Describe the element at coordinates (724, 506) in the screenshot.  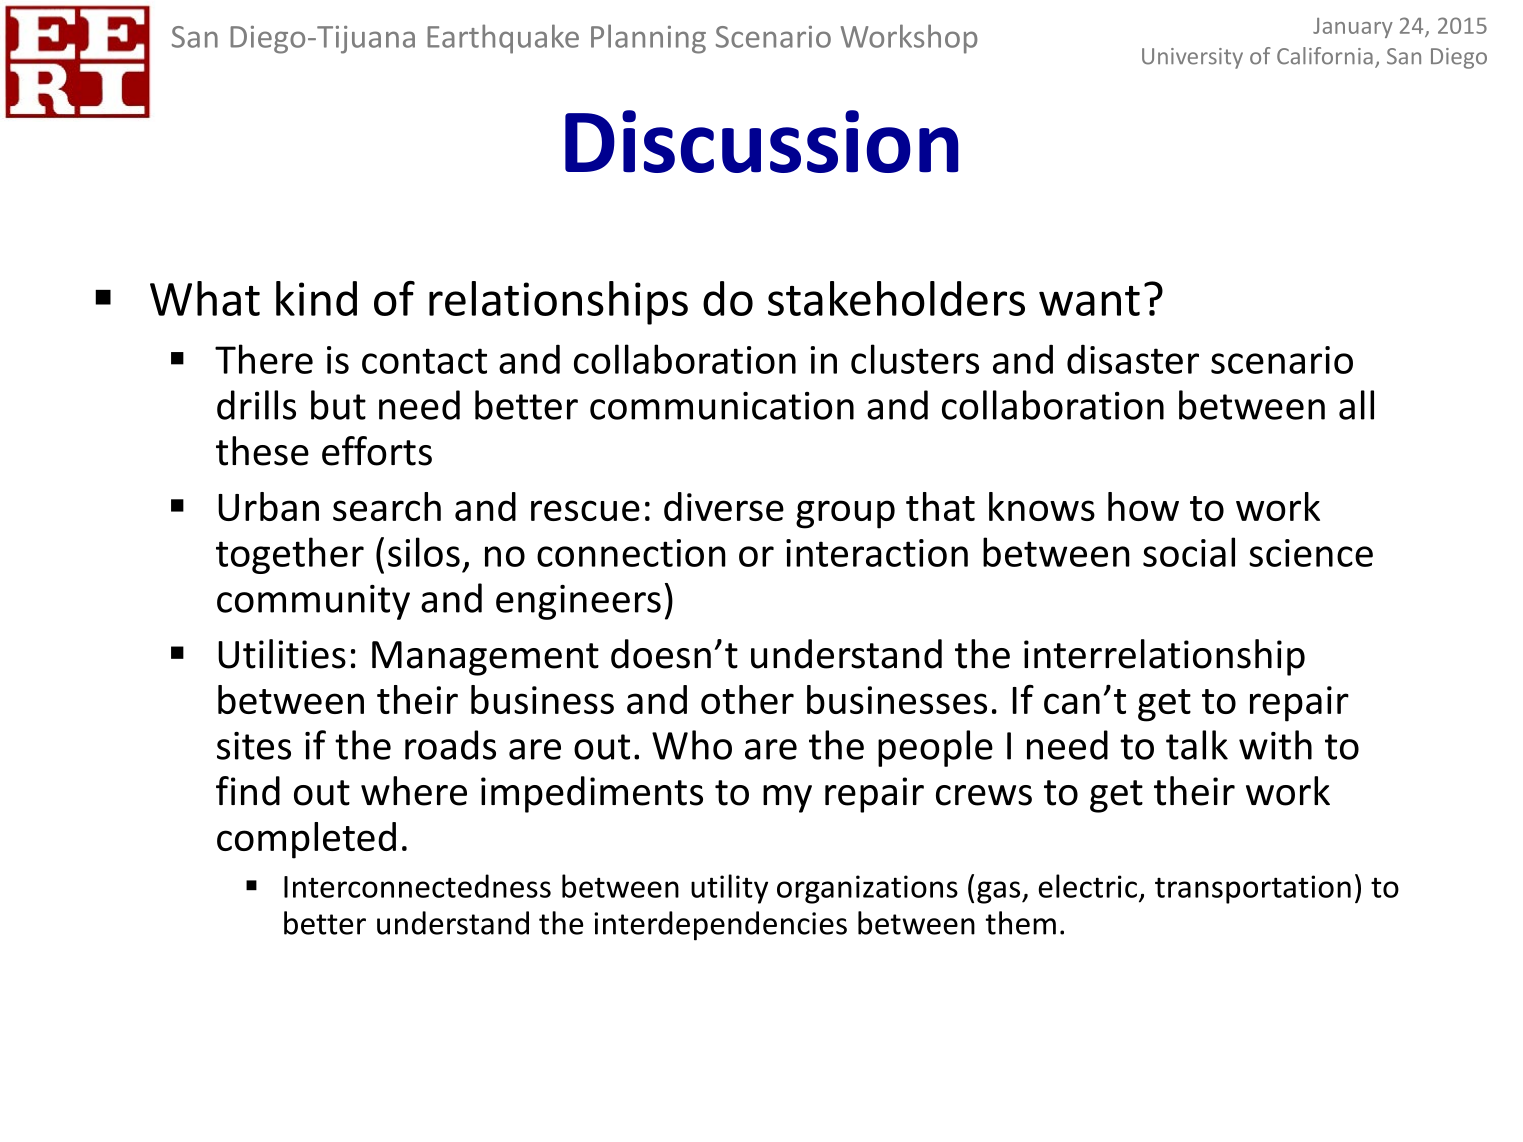
I see `diverse` at that location.
